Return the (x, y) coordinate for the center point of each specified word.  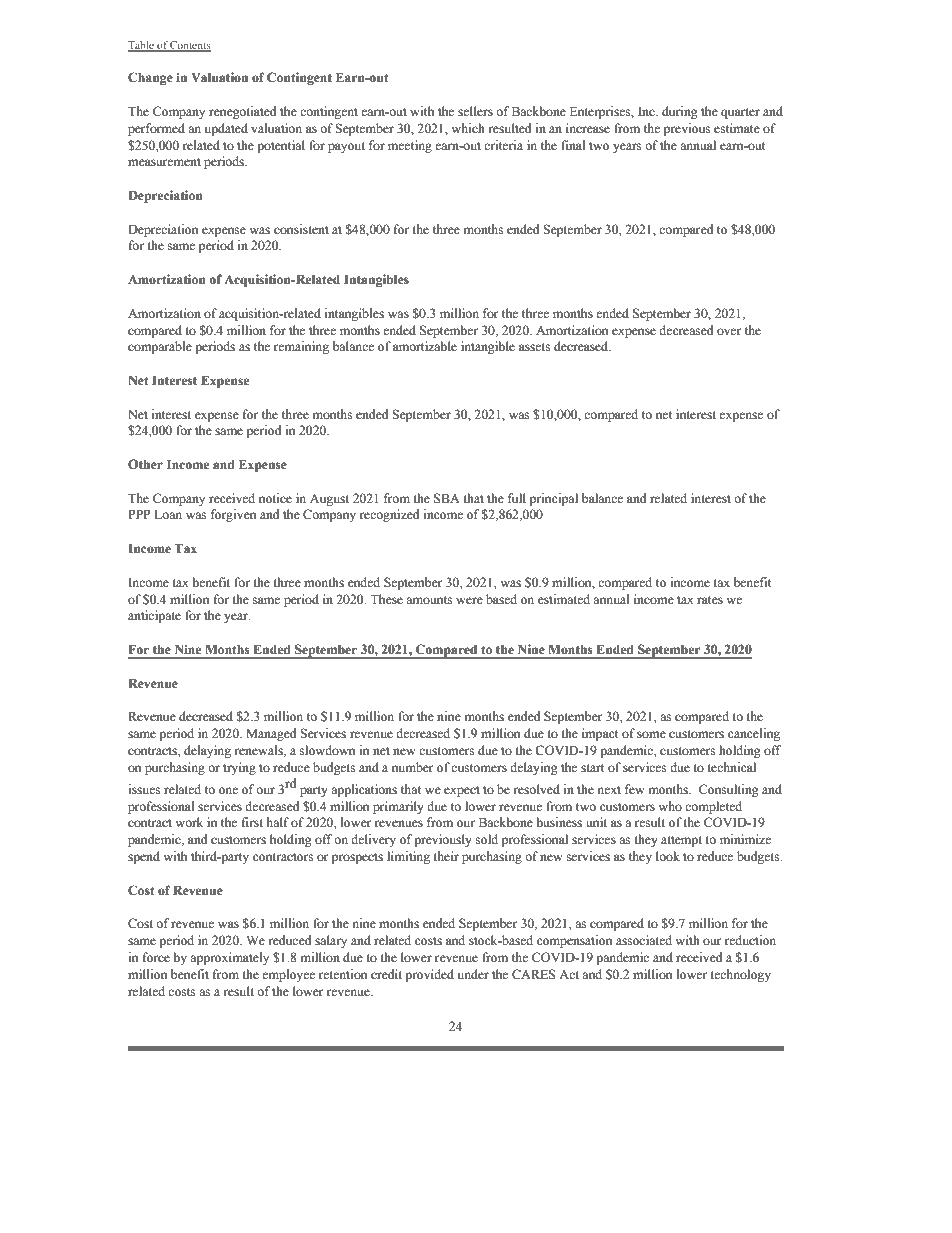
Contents (190, 46)
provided (429, 975)
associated (644, 940)
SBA (447, 498)
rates (710, 600)
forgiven (233, 515)
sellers (475, 111)
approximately (229, 958)
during (680, 112)
